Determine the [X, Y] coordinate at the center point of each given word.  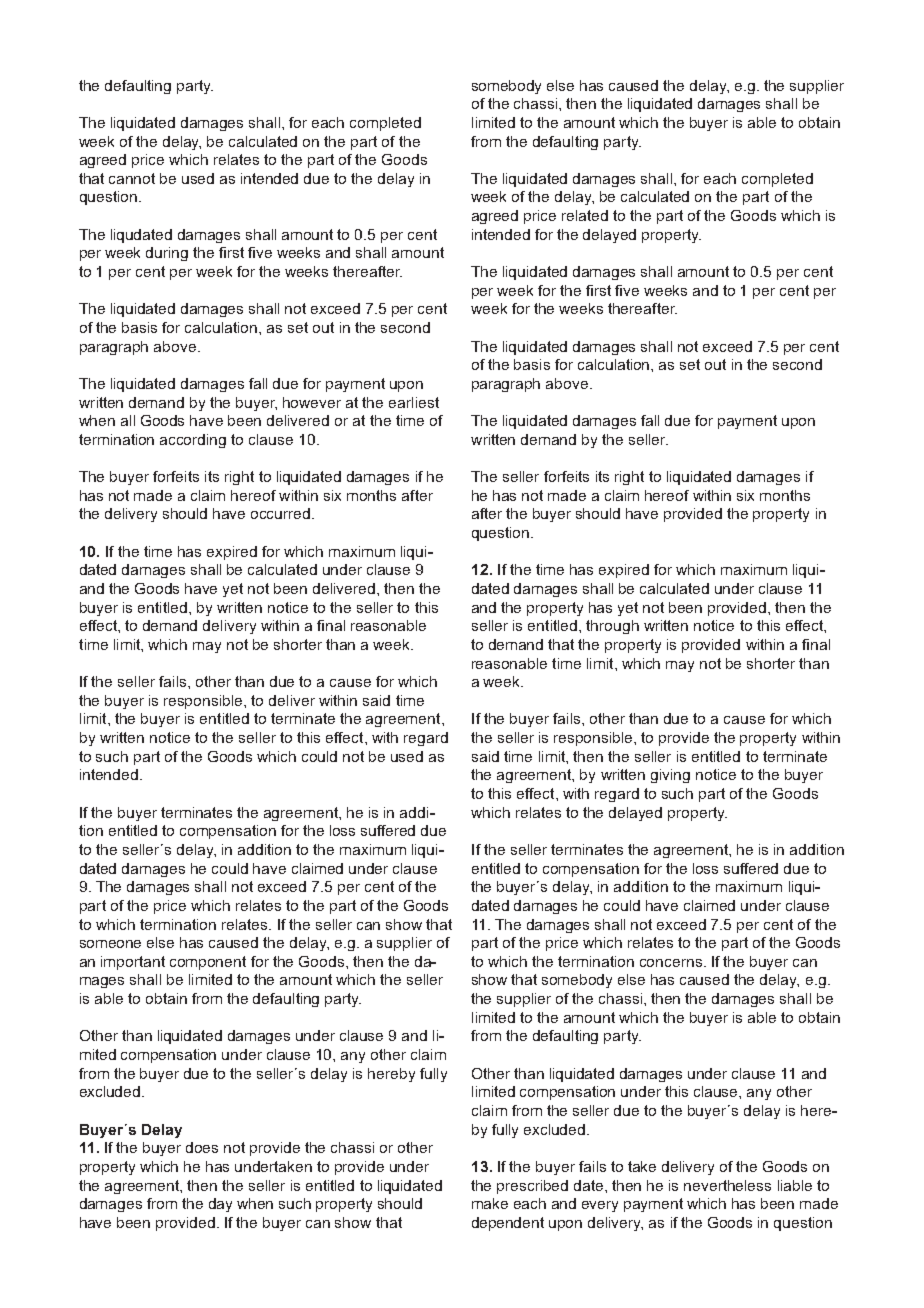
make [490, 1203]
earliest [414, 402]
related [585, 215]
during [167, 254]
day [220, 1205]
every [600, 1206]
